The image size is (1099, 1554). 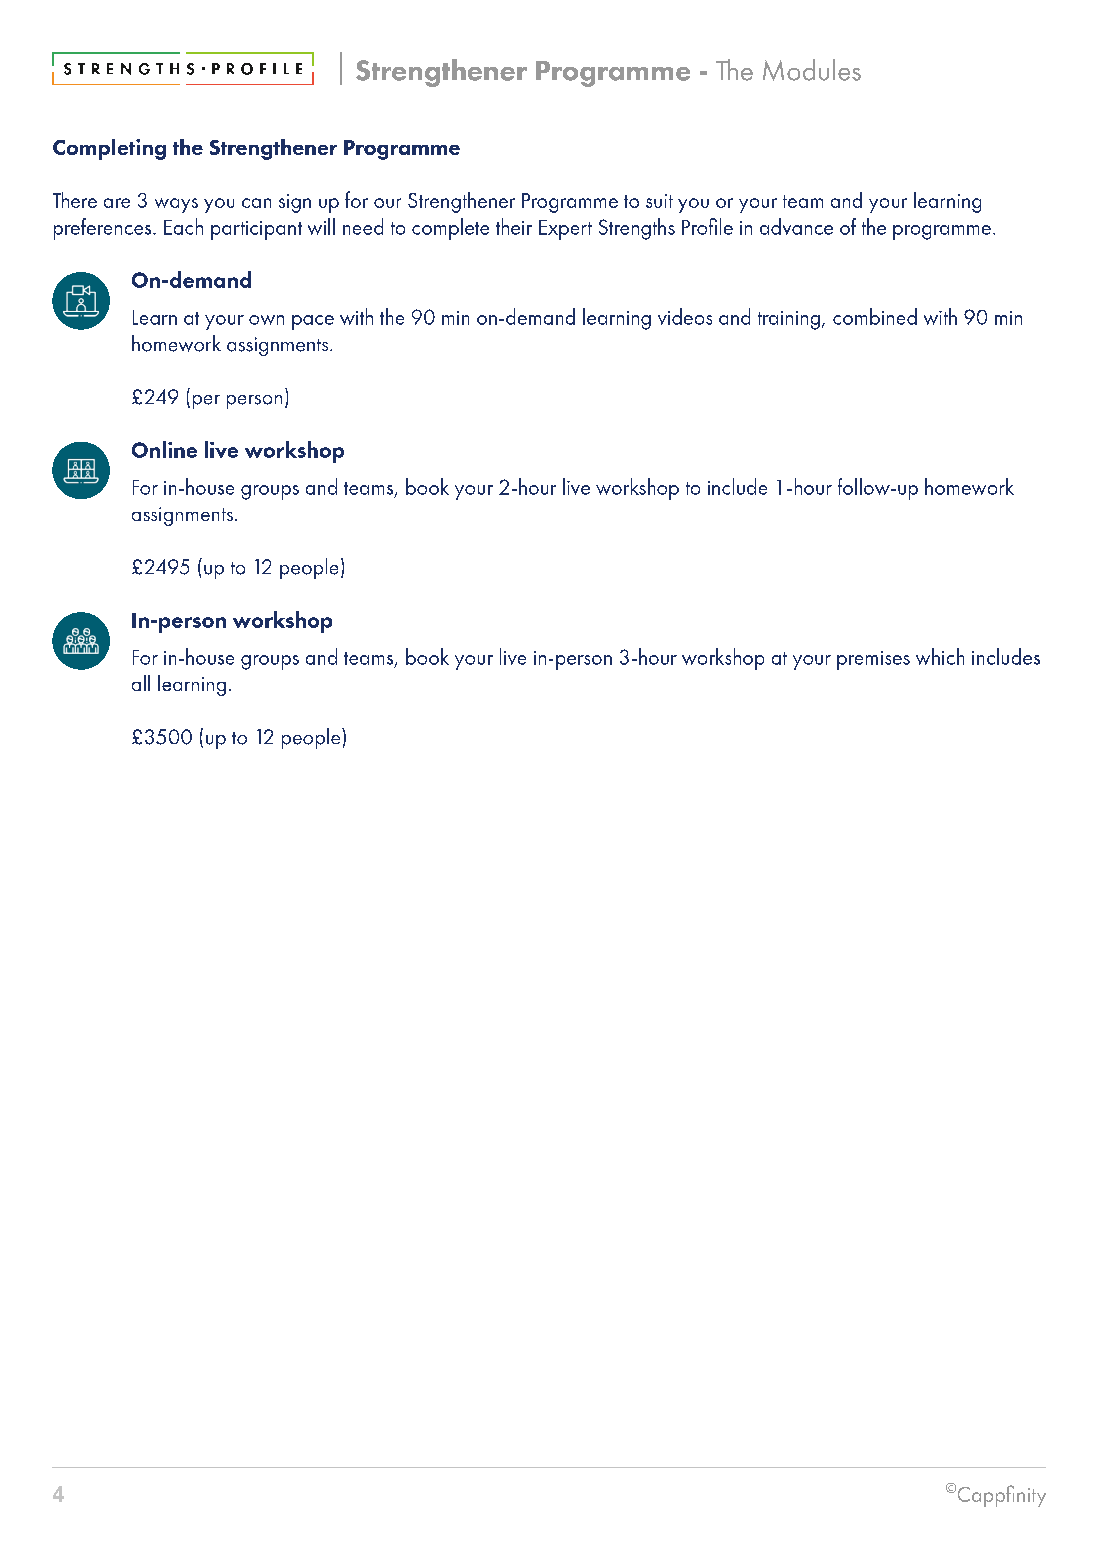 I want to click on Modules, so click(x=812, y=70).
